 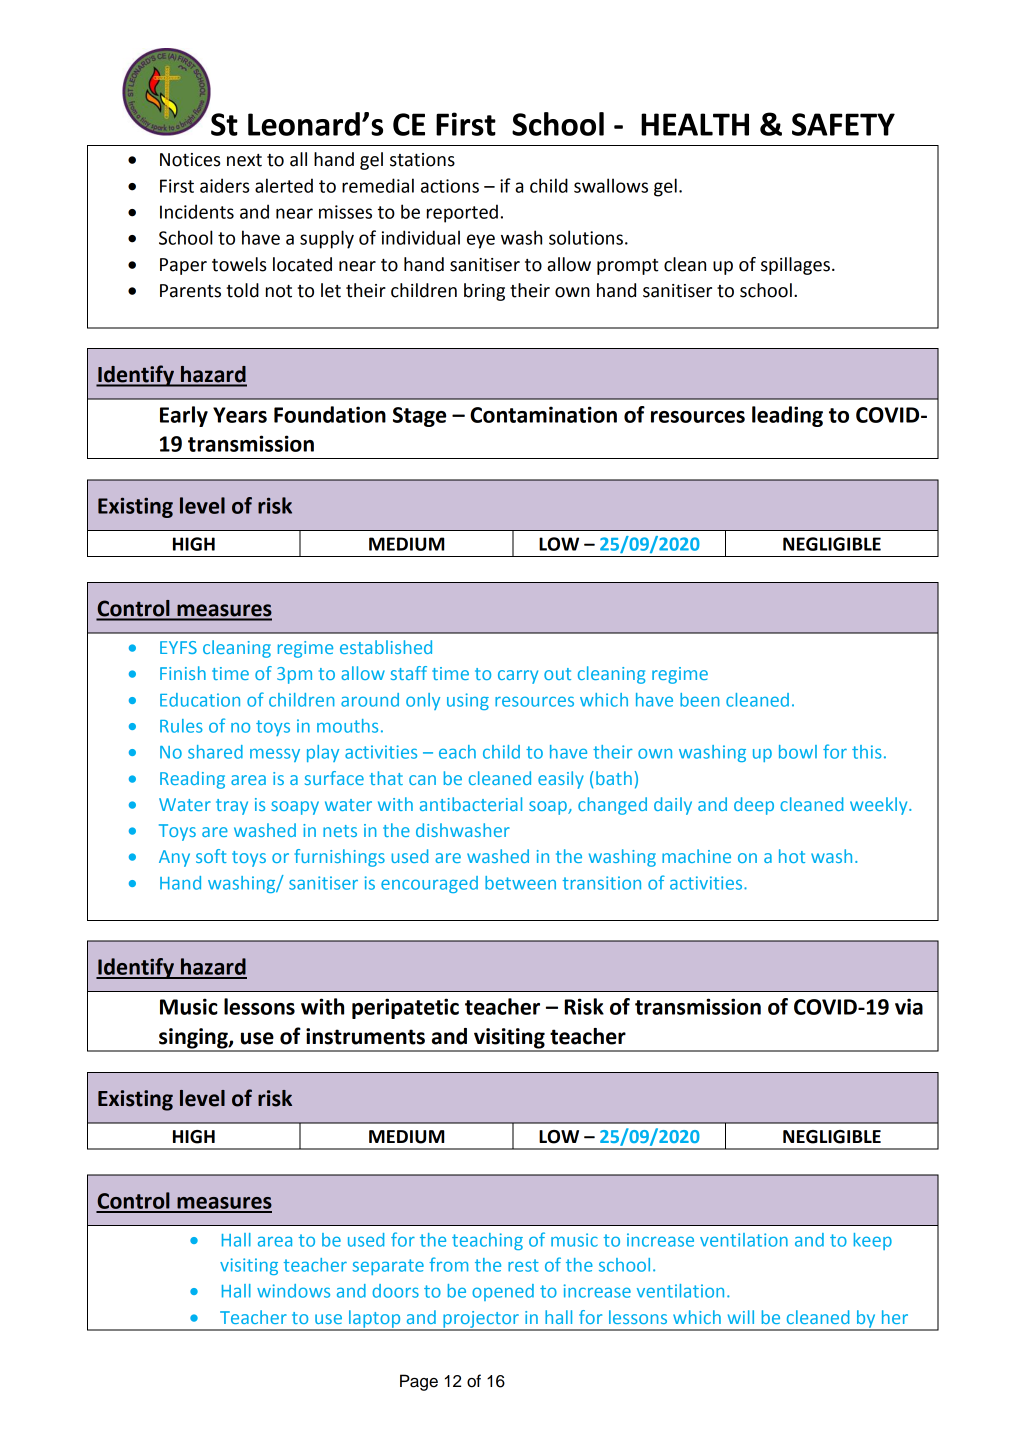 What do you see at coordinates (450, 186) in the screenshot?
I see `actions` at bounding box center [450, 186].
